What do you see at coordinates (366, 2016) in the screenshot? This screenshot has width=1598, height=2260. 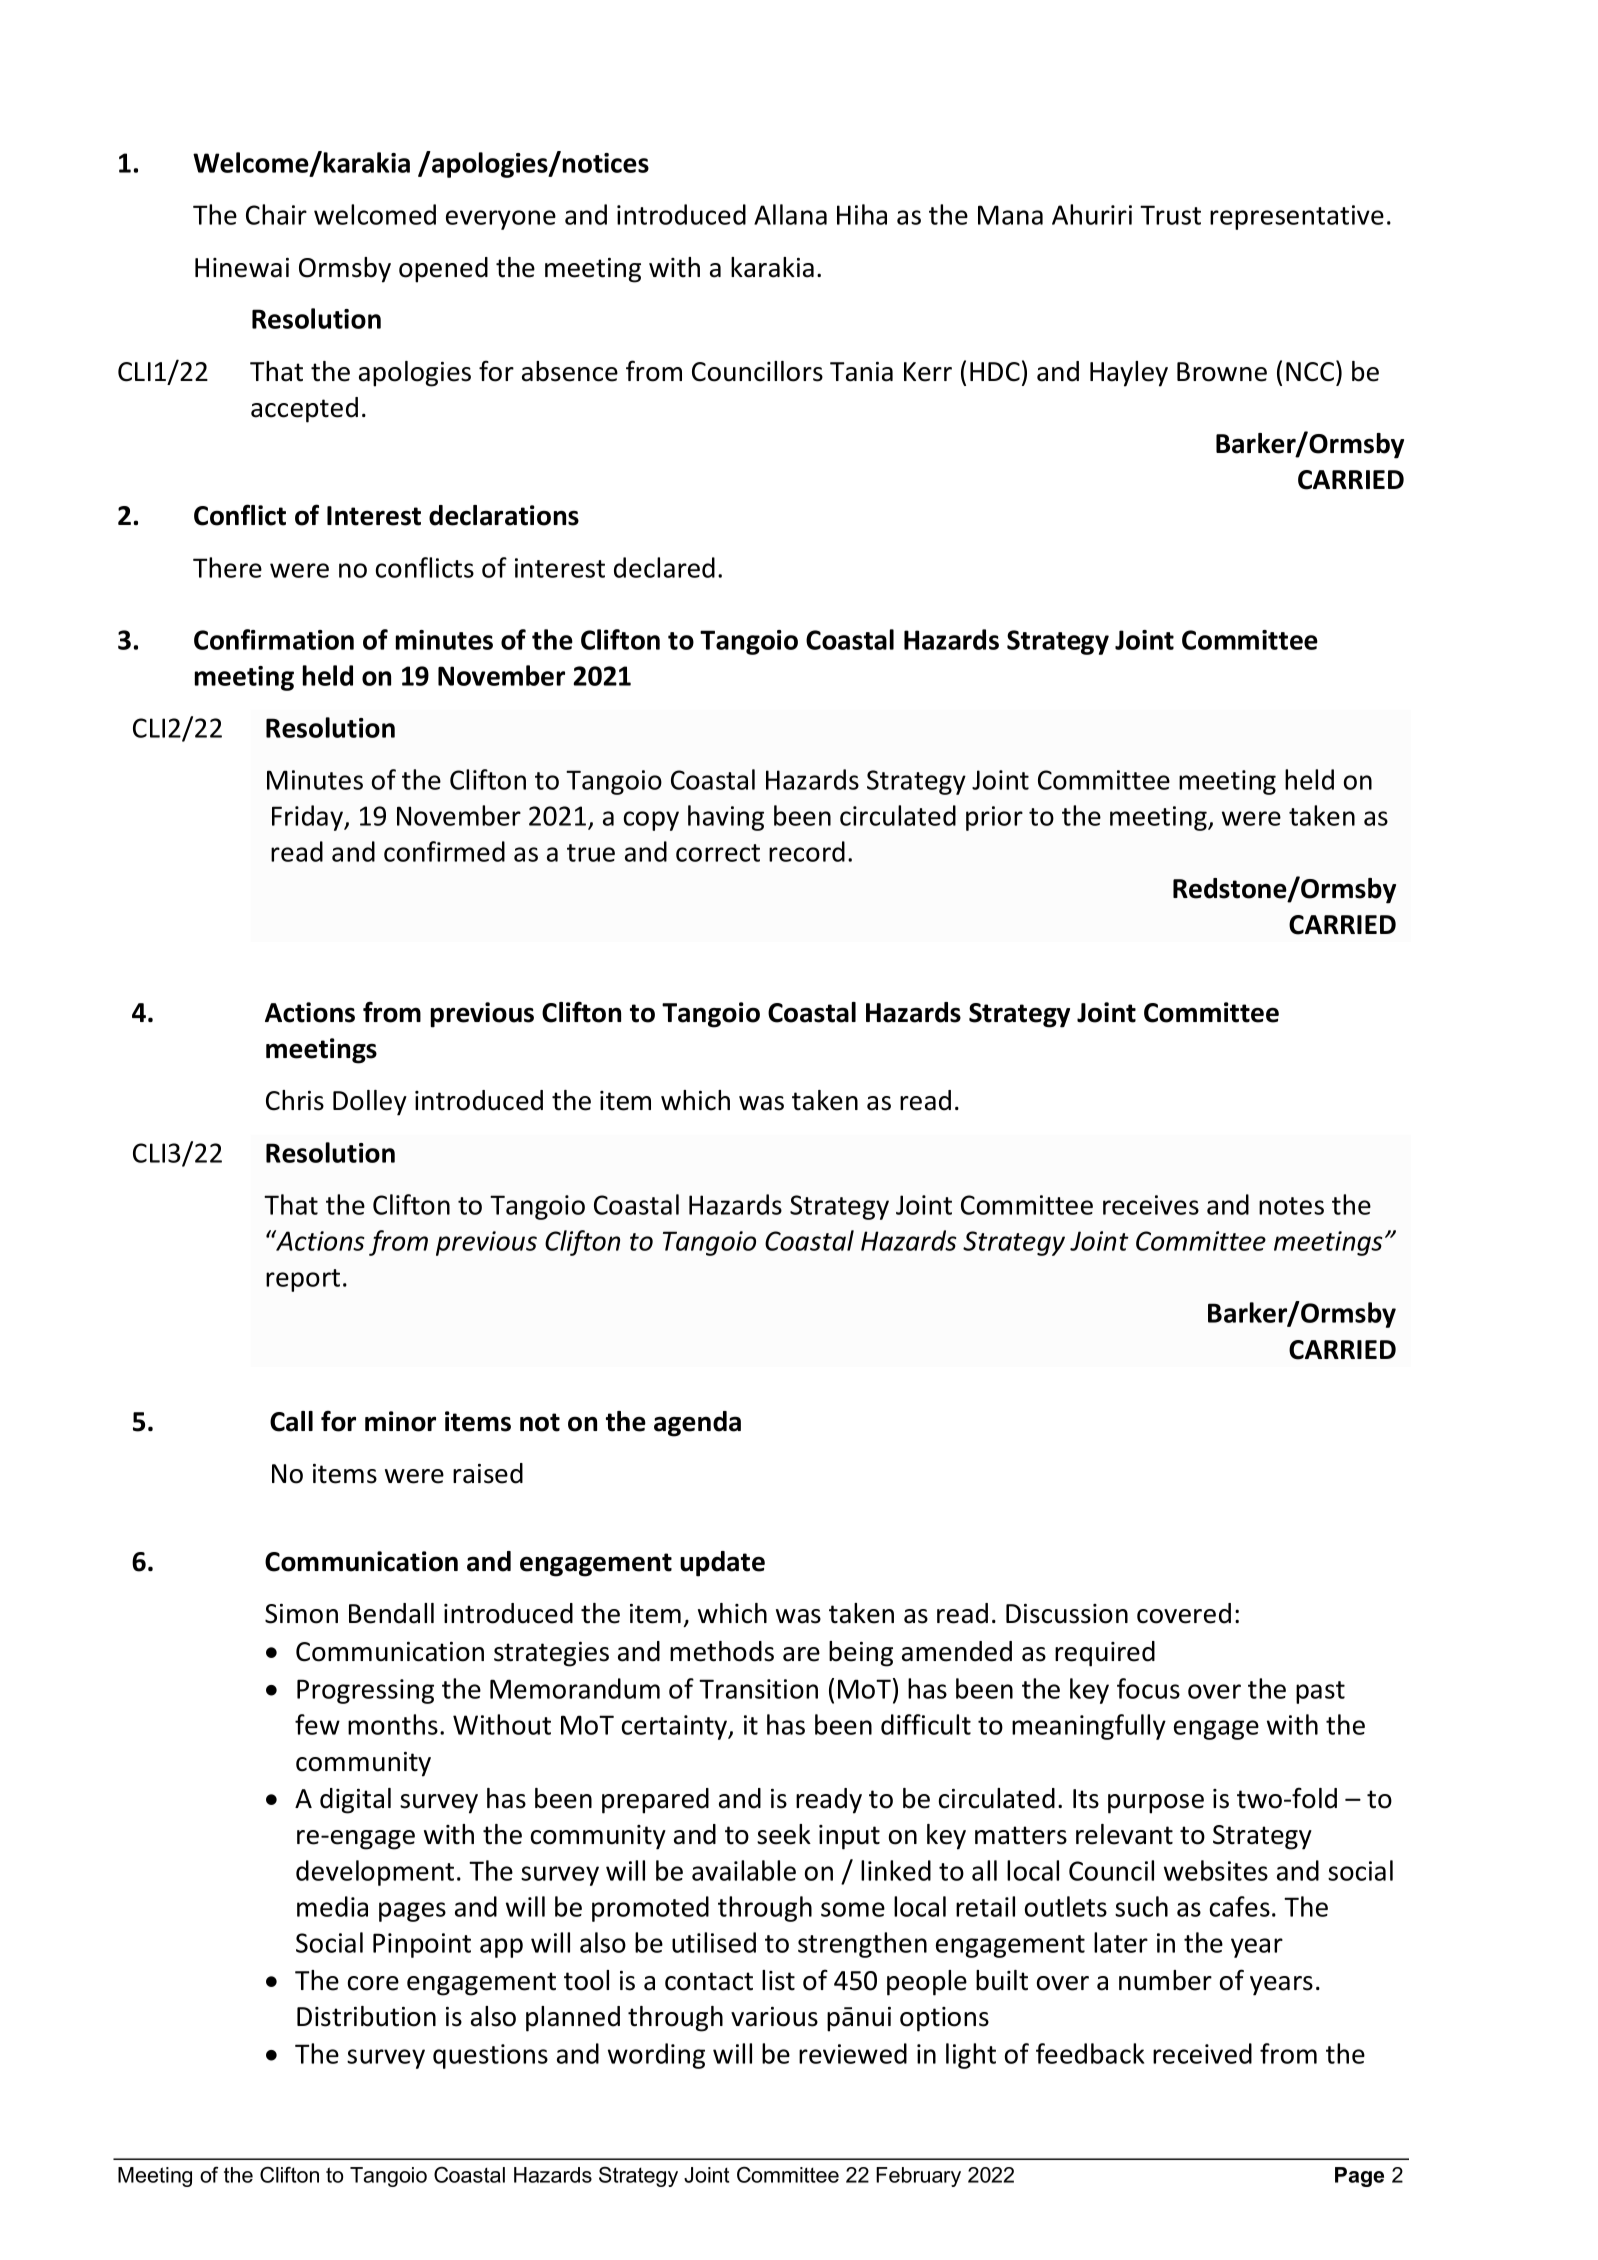 I see `Distribution` at bounding box center [366, 2016].
